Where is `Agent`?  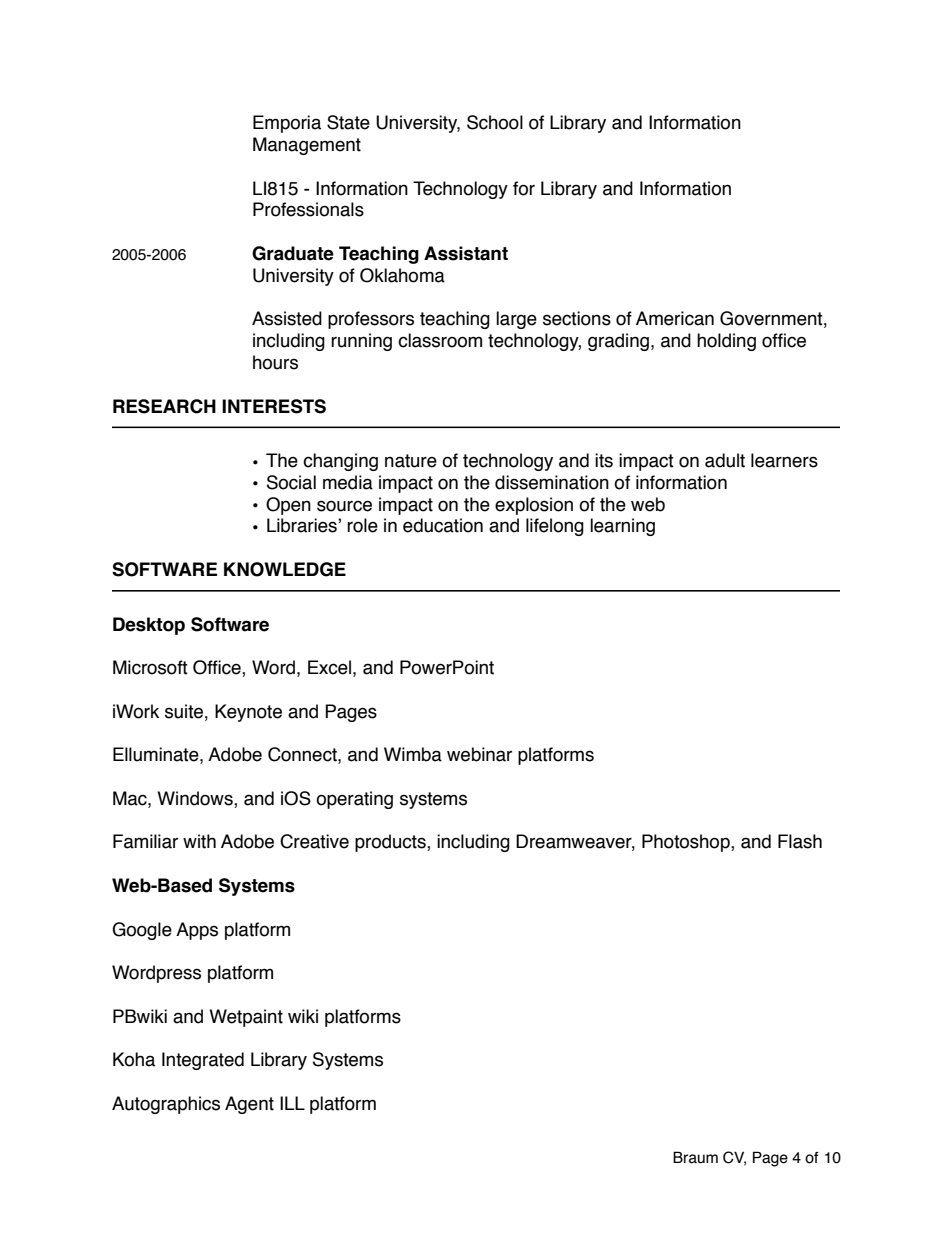
Agent is located at coordinates (249, 1105).
